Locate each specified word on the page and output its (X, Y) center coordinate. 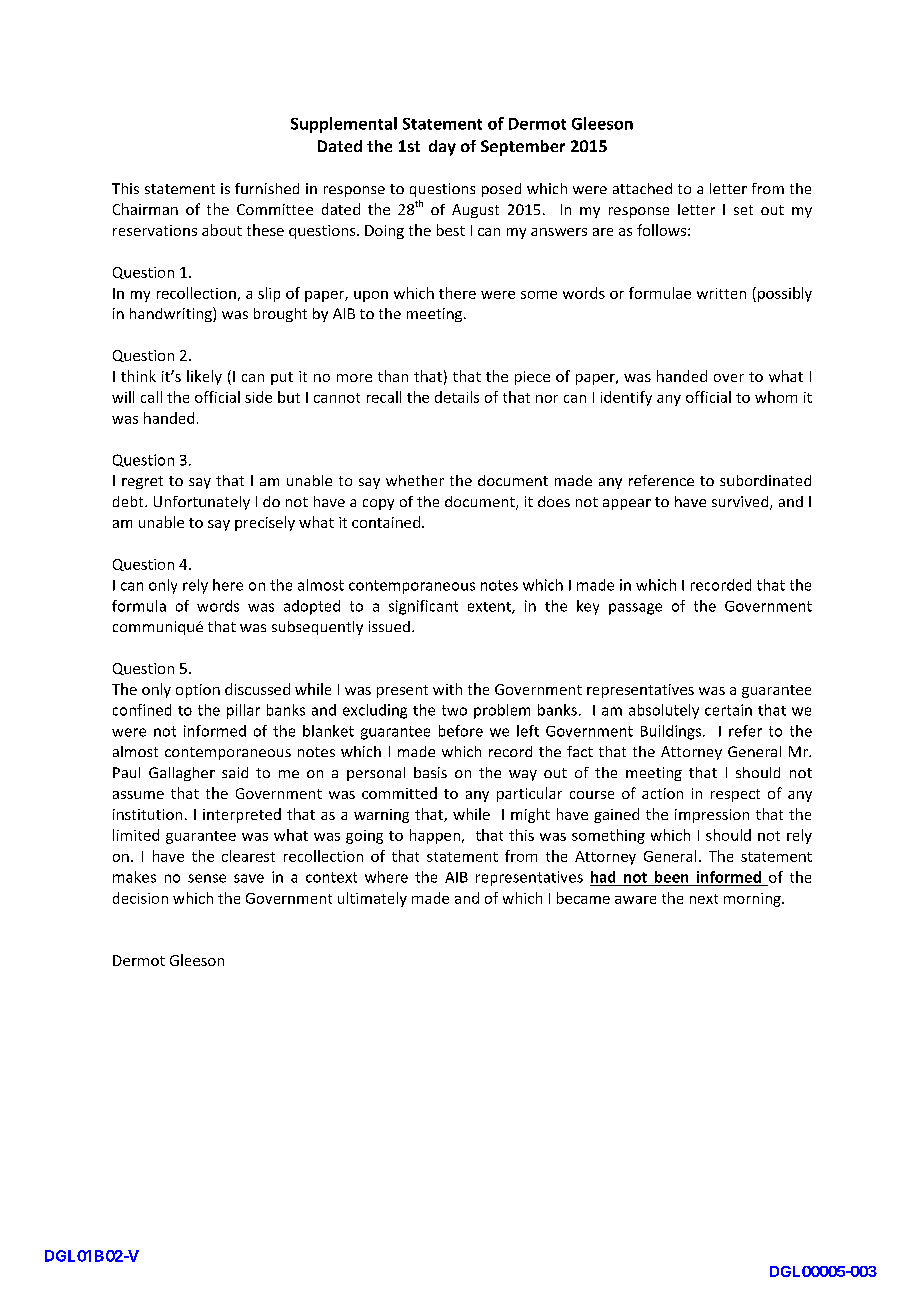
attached (642, 188)
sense (207, 878)
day (442, 148)
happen (435, 836)
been (671, 877)
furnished (267, 188)
